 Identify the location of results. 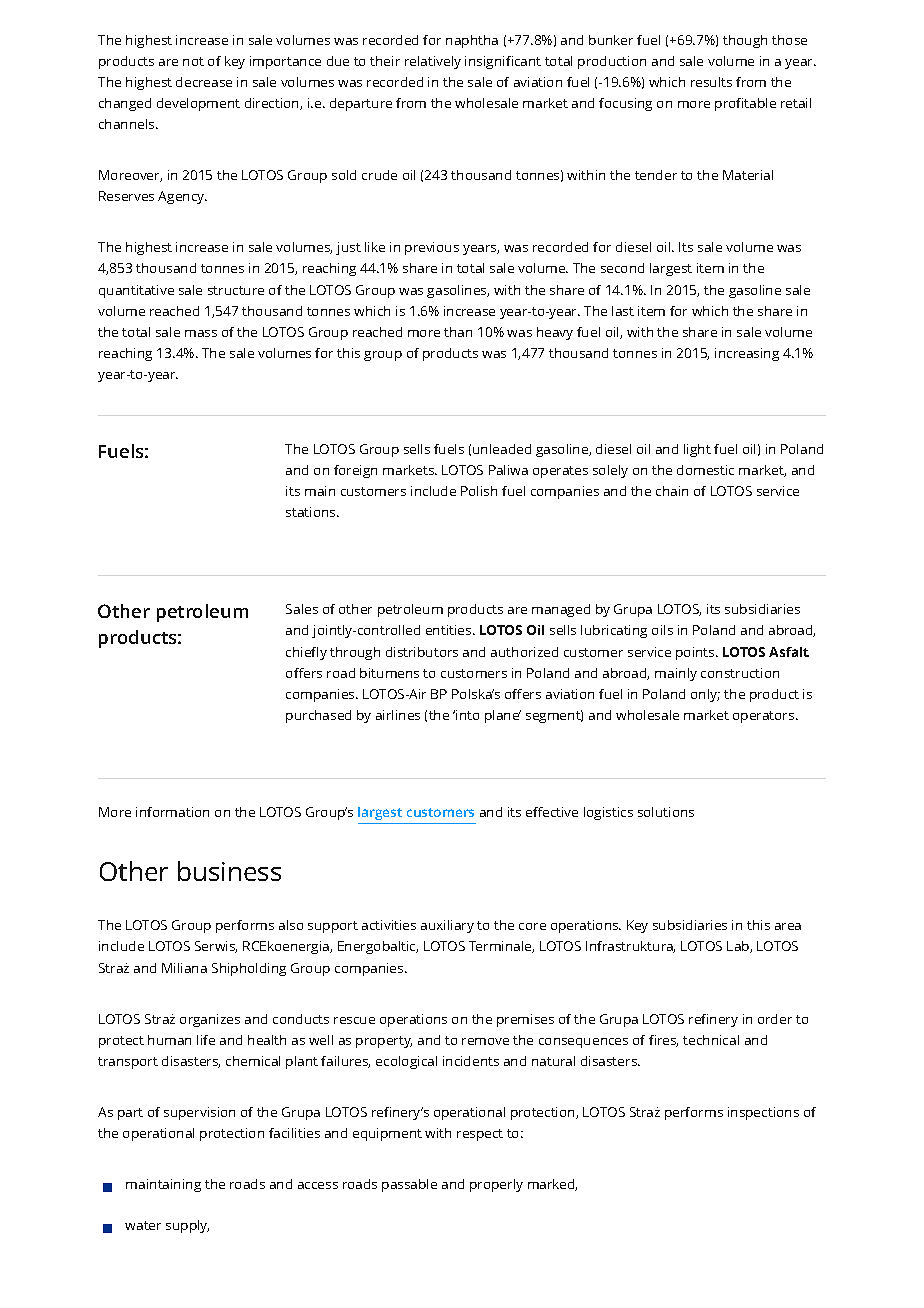
(711, 82).
